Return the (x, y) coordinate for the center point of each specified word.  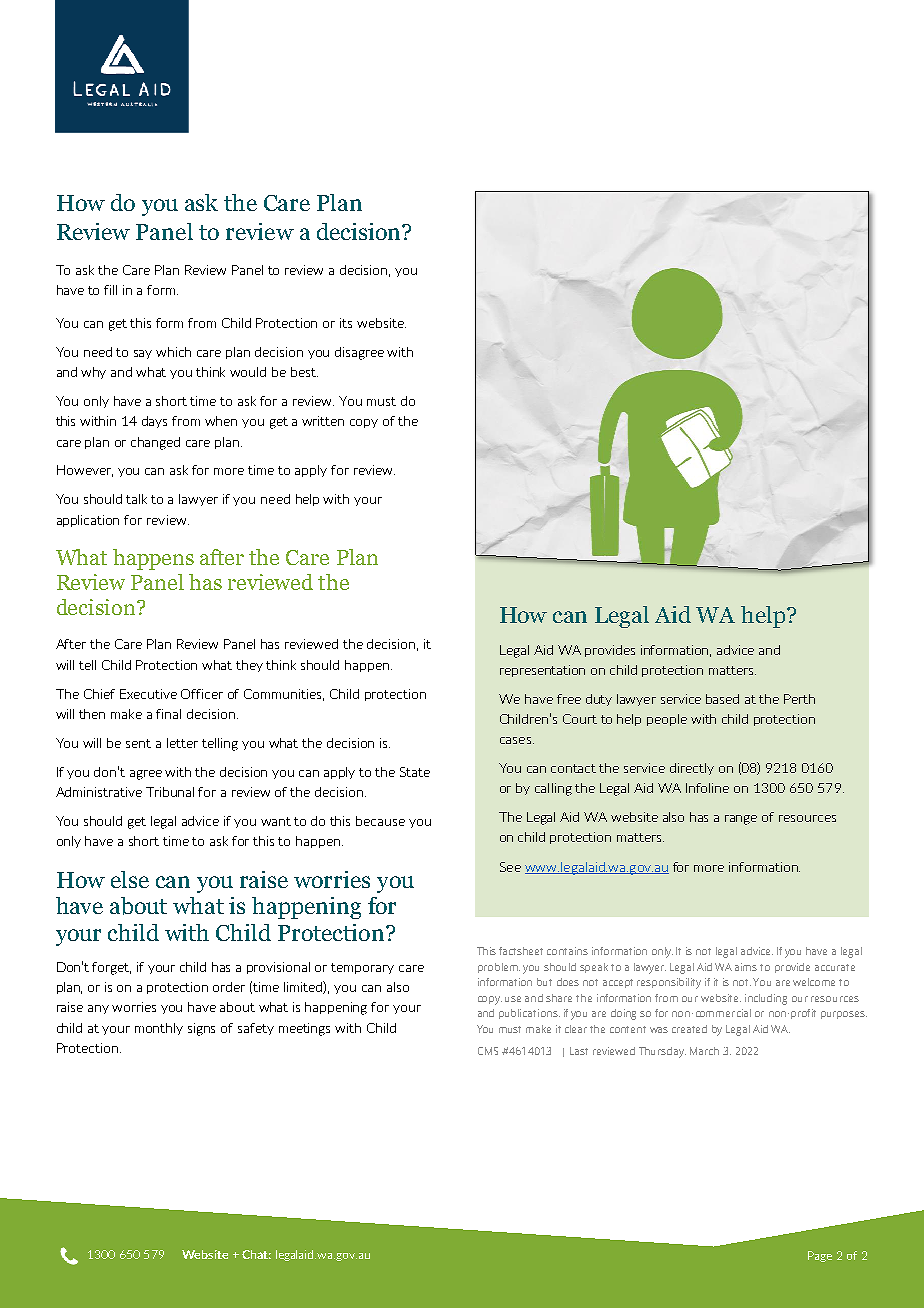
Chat (256, 1254)
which (173, 352)
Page (820, 1256)
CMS (488, 1051)
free (569, 699)
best (304, 372)
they (249, 666)
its (346, 323)
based (722, 699)
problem (499, 968)
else (130, 879)
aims (746, 967)
